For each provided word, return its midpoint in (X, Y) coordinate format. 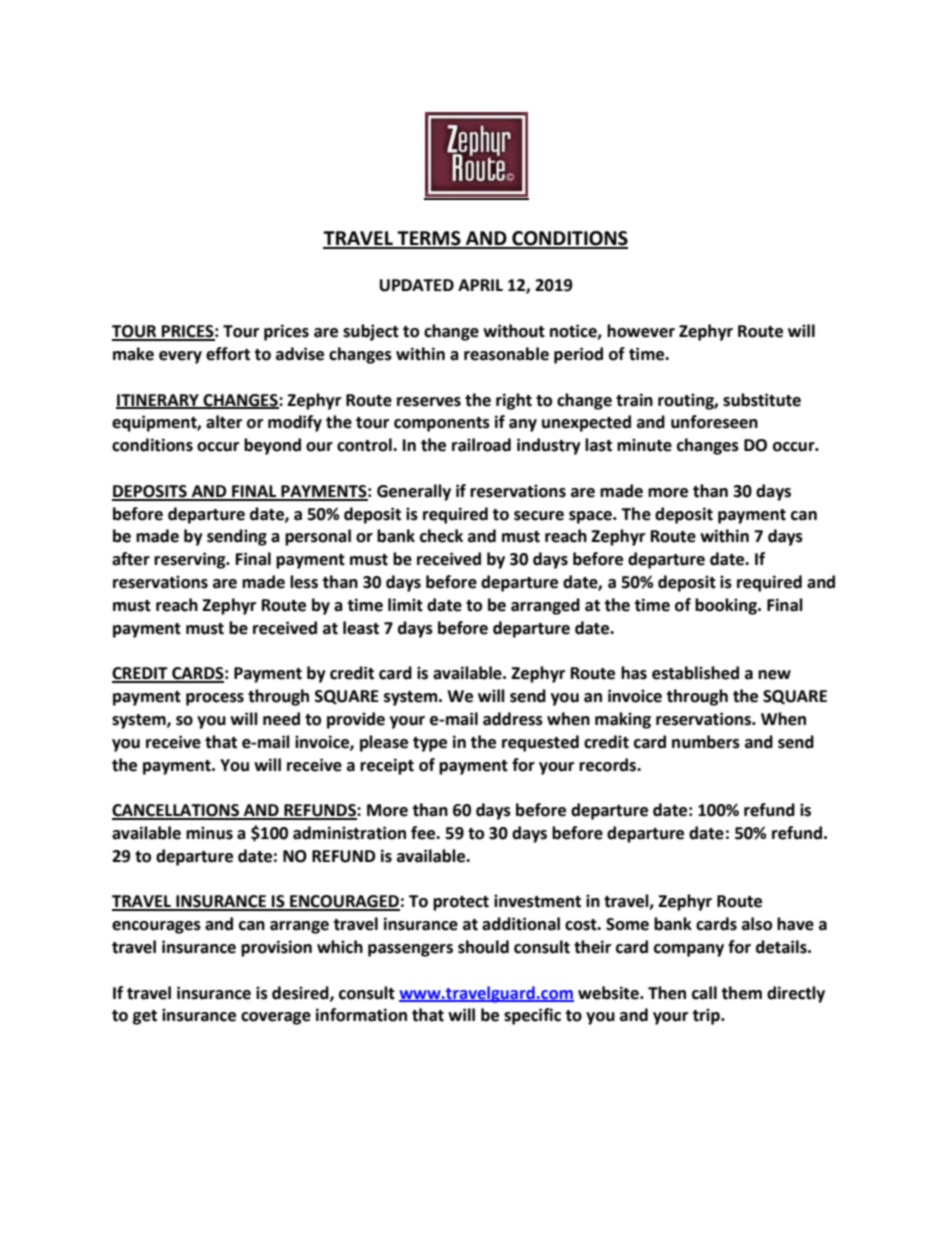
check (441, 536)
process (215, 699)
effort (228, 354)
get (145, 1017)
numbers (706, 742)
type (430, 744)
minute (644, 445)
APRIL (480, 285)
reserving (191, 560)
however (641, 331)
